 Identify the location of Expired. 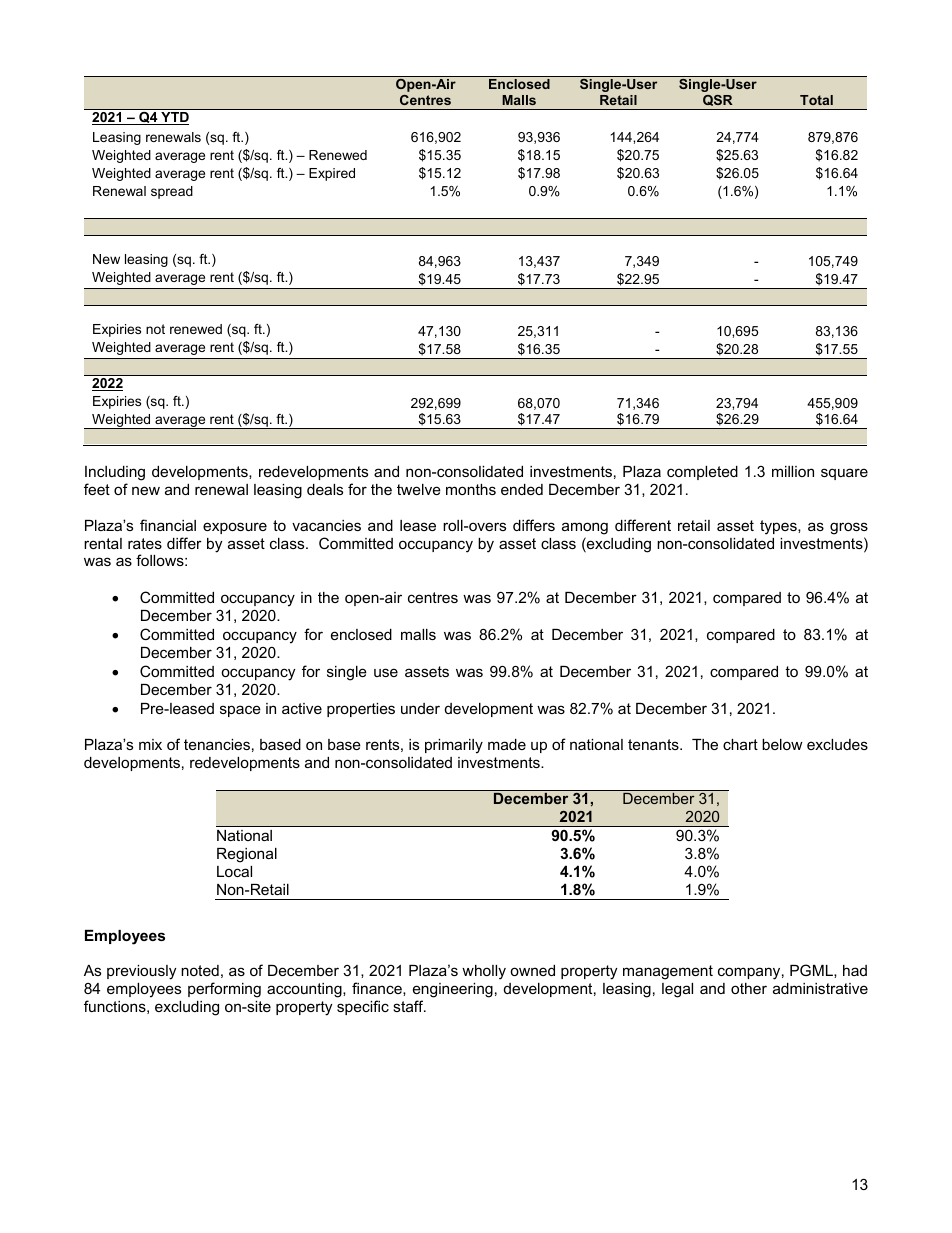
(332, 174).
